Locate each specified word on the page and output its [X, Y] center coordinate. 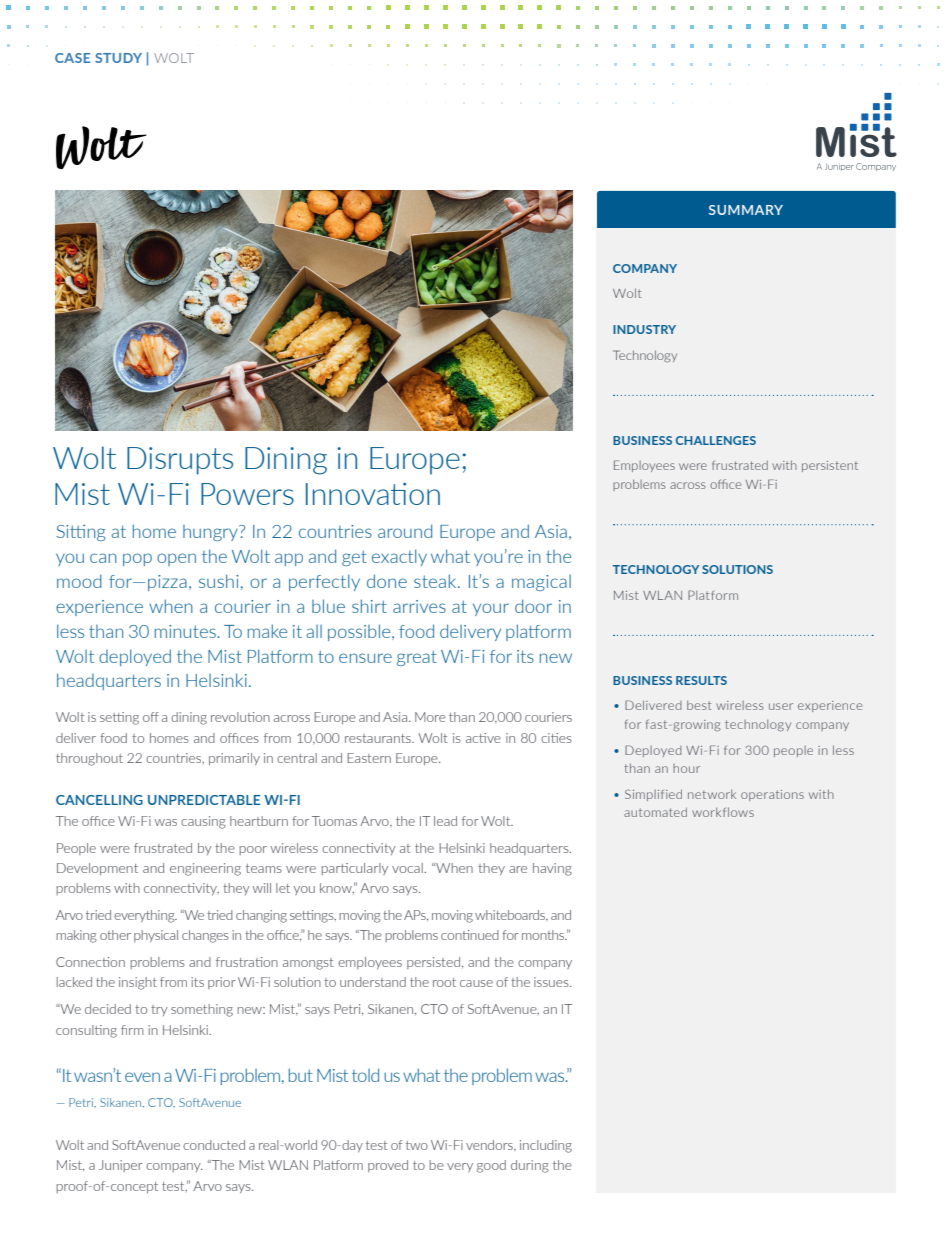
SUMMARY [746, 210]
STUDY [118, 58]
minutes [186, 631]
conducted [214, 1145]
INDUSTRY [644, 329]
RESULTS [701, 680]
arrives [419, 606]
